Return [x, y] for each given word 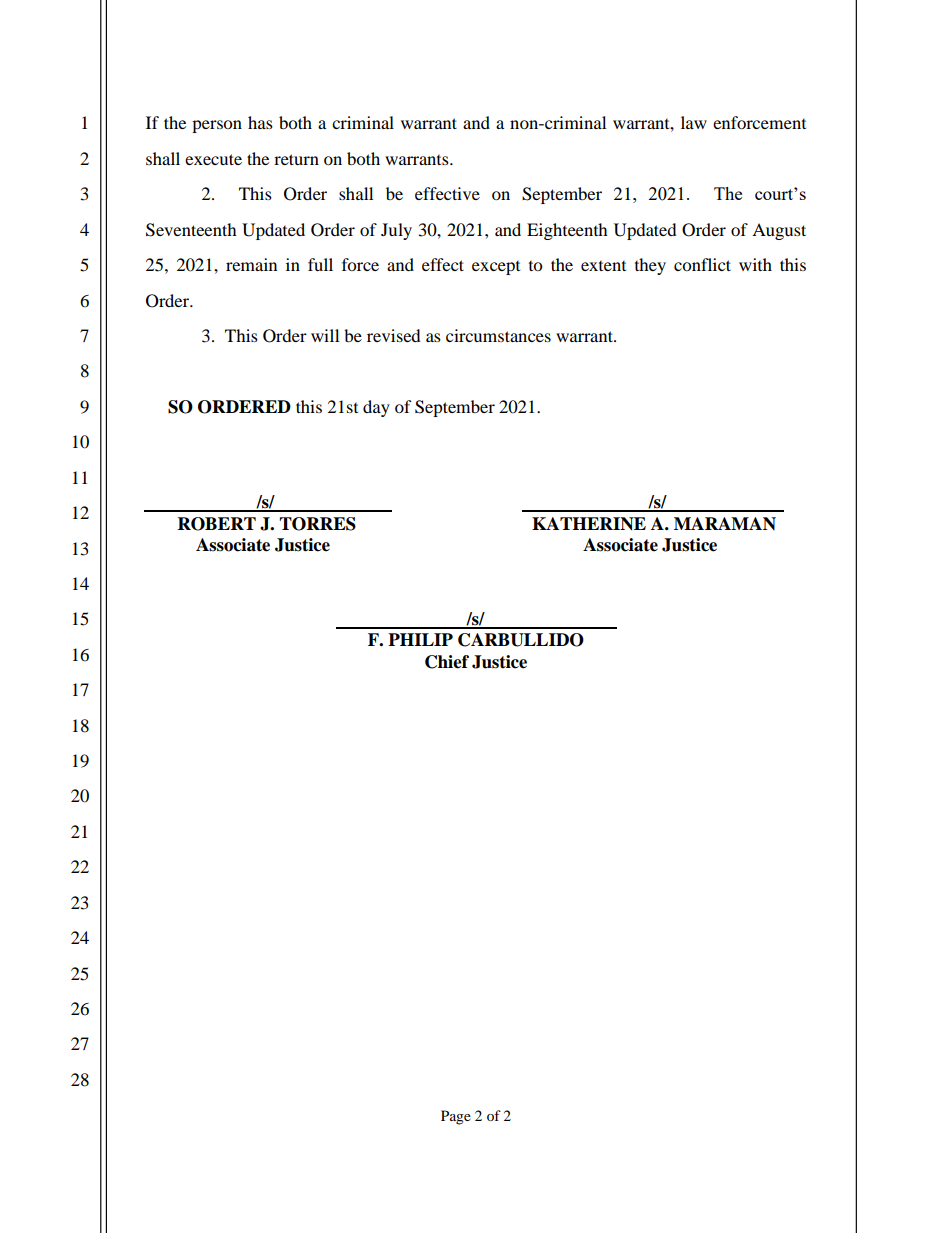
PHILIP [420, 639]
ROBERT [217, 524]
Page [456, 1117]
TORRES [317, 524]
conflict [702, 264]
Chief [447, 662]
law [694, 122]
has [260, 122]
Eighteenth [567, 231]
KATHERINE [589, 524]
